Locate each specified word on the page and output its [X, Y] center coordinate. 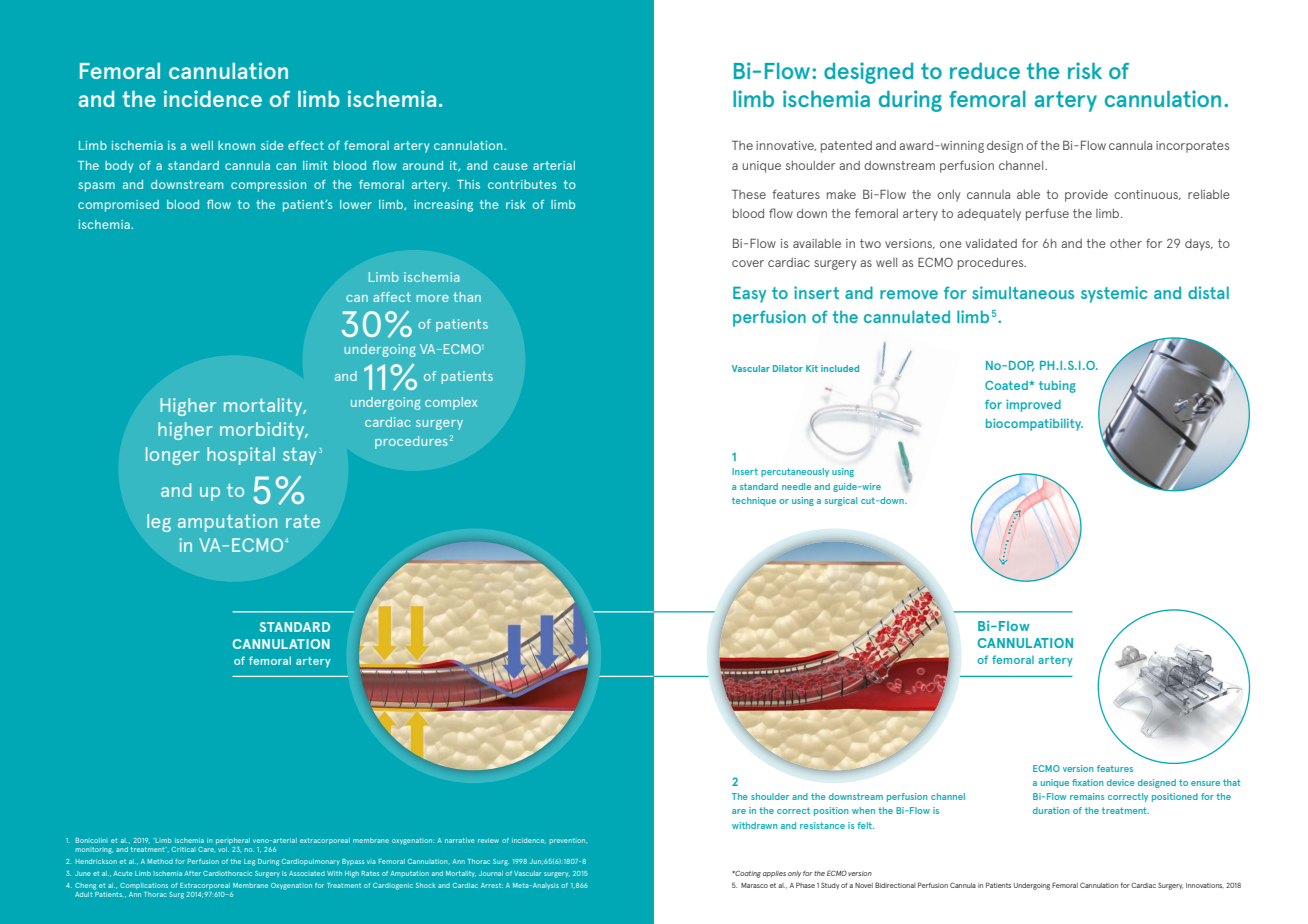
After [192, 873]
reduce [985, 71]
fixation [1088, 782]
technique [754, 501]
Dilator [788, 368]
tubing [1057, 387]
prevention [568, 841]
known [236, 145]
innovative [786, 146]
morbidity [263, 431]
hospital [241, 456]
